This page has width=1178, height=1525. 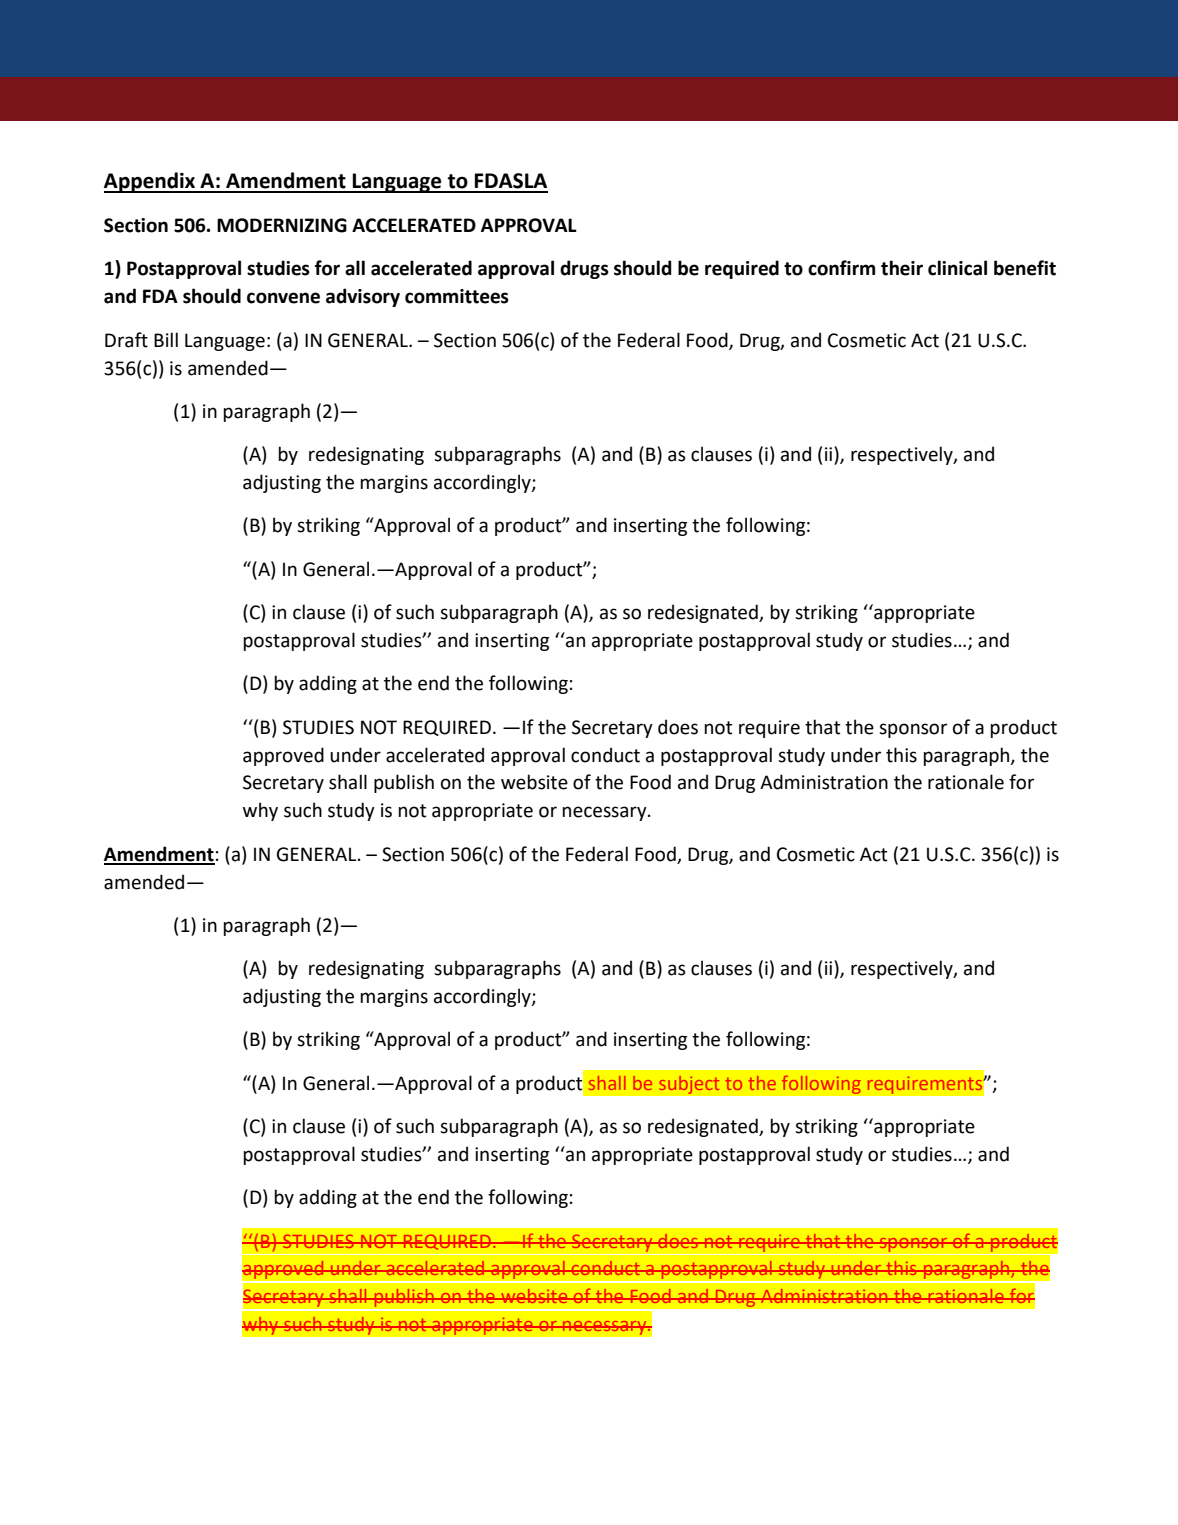 What do you see at coordinates (957, 268) in the page?
I see `clinical` at bounding box center [957, 268].
